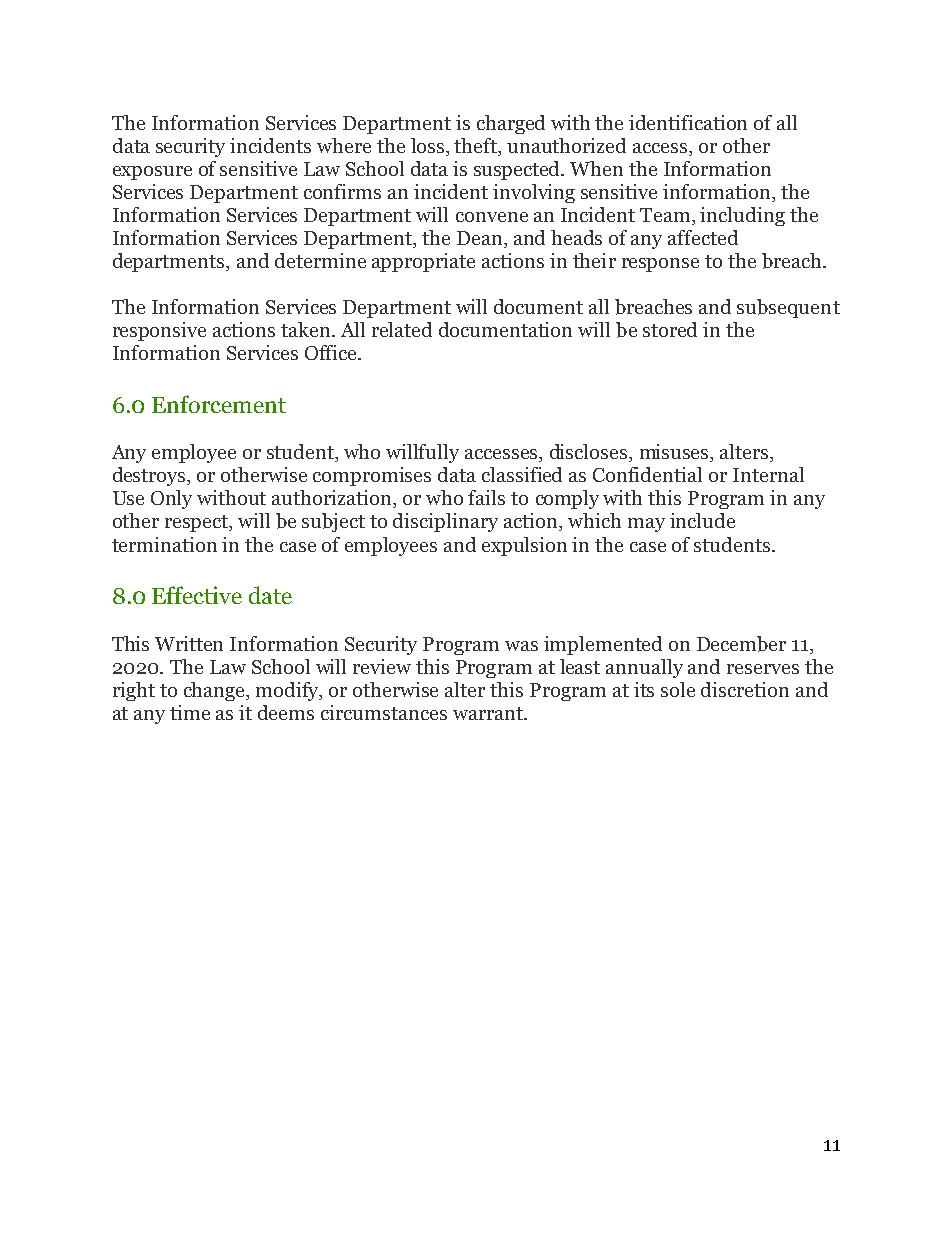  Describe the element at coordinates (164, 544) in the screenshot. I see `termination` at that location.
